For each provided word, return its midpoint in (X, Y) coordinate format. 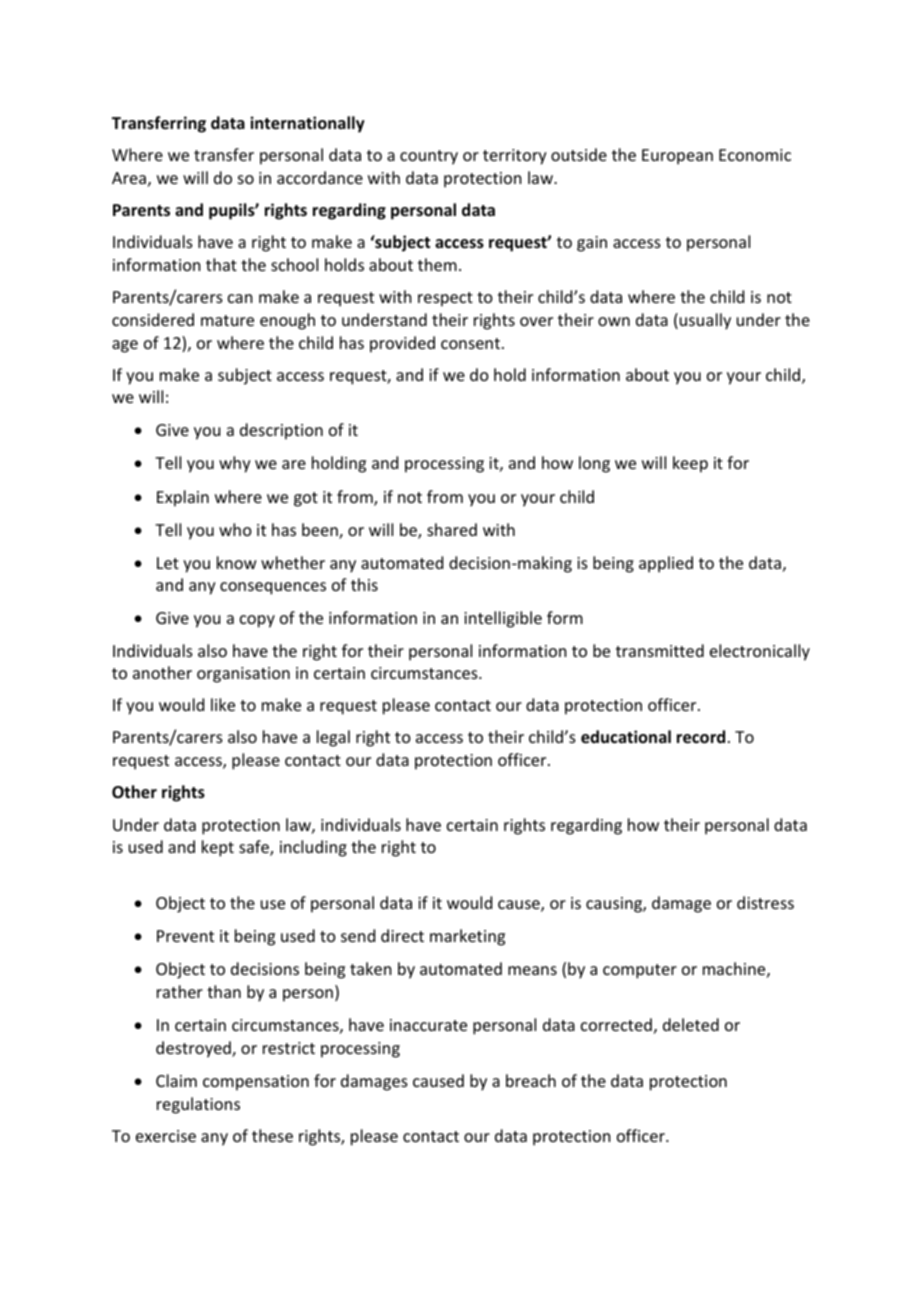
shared (452, 529)
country (429, 157)
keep (690, 464)
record (701, 737)
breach (531, 1080)
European (677, 157)
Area (129, 178)
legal (333, 738)
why (235, 464)
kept (218, 848)
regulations (198, 1105)
